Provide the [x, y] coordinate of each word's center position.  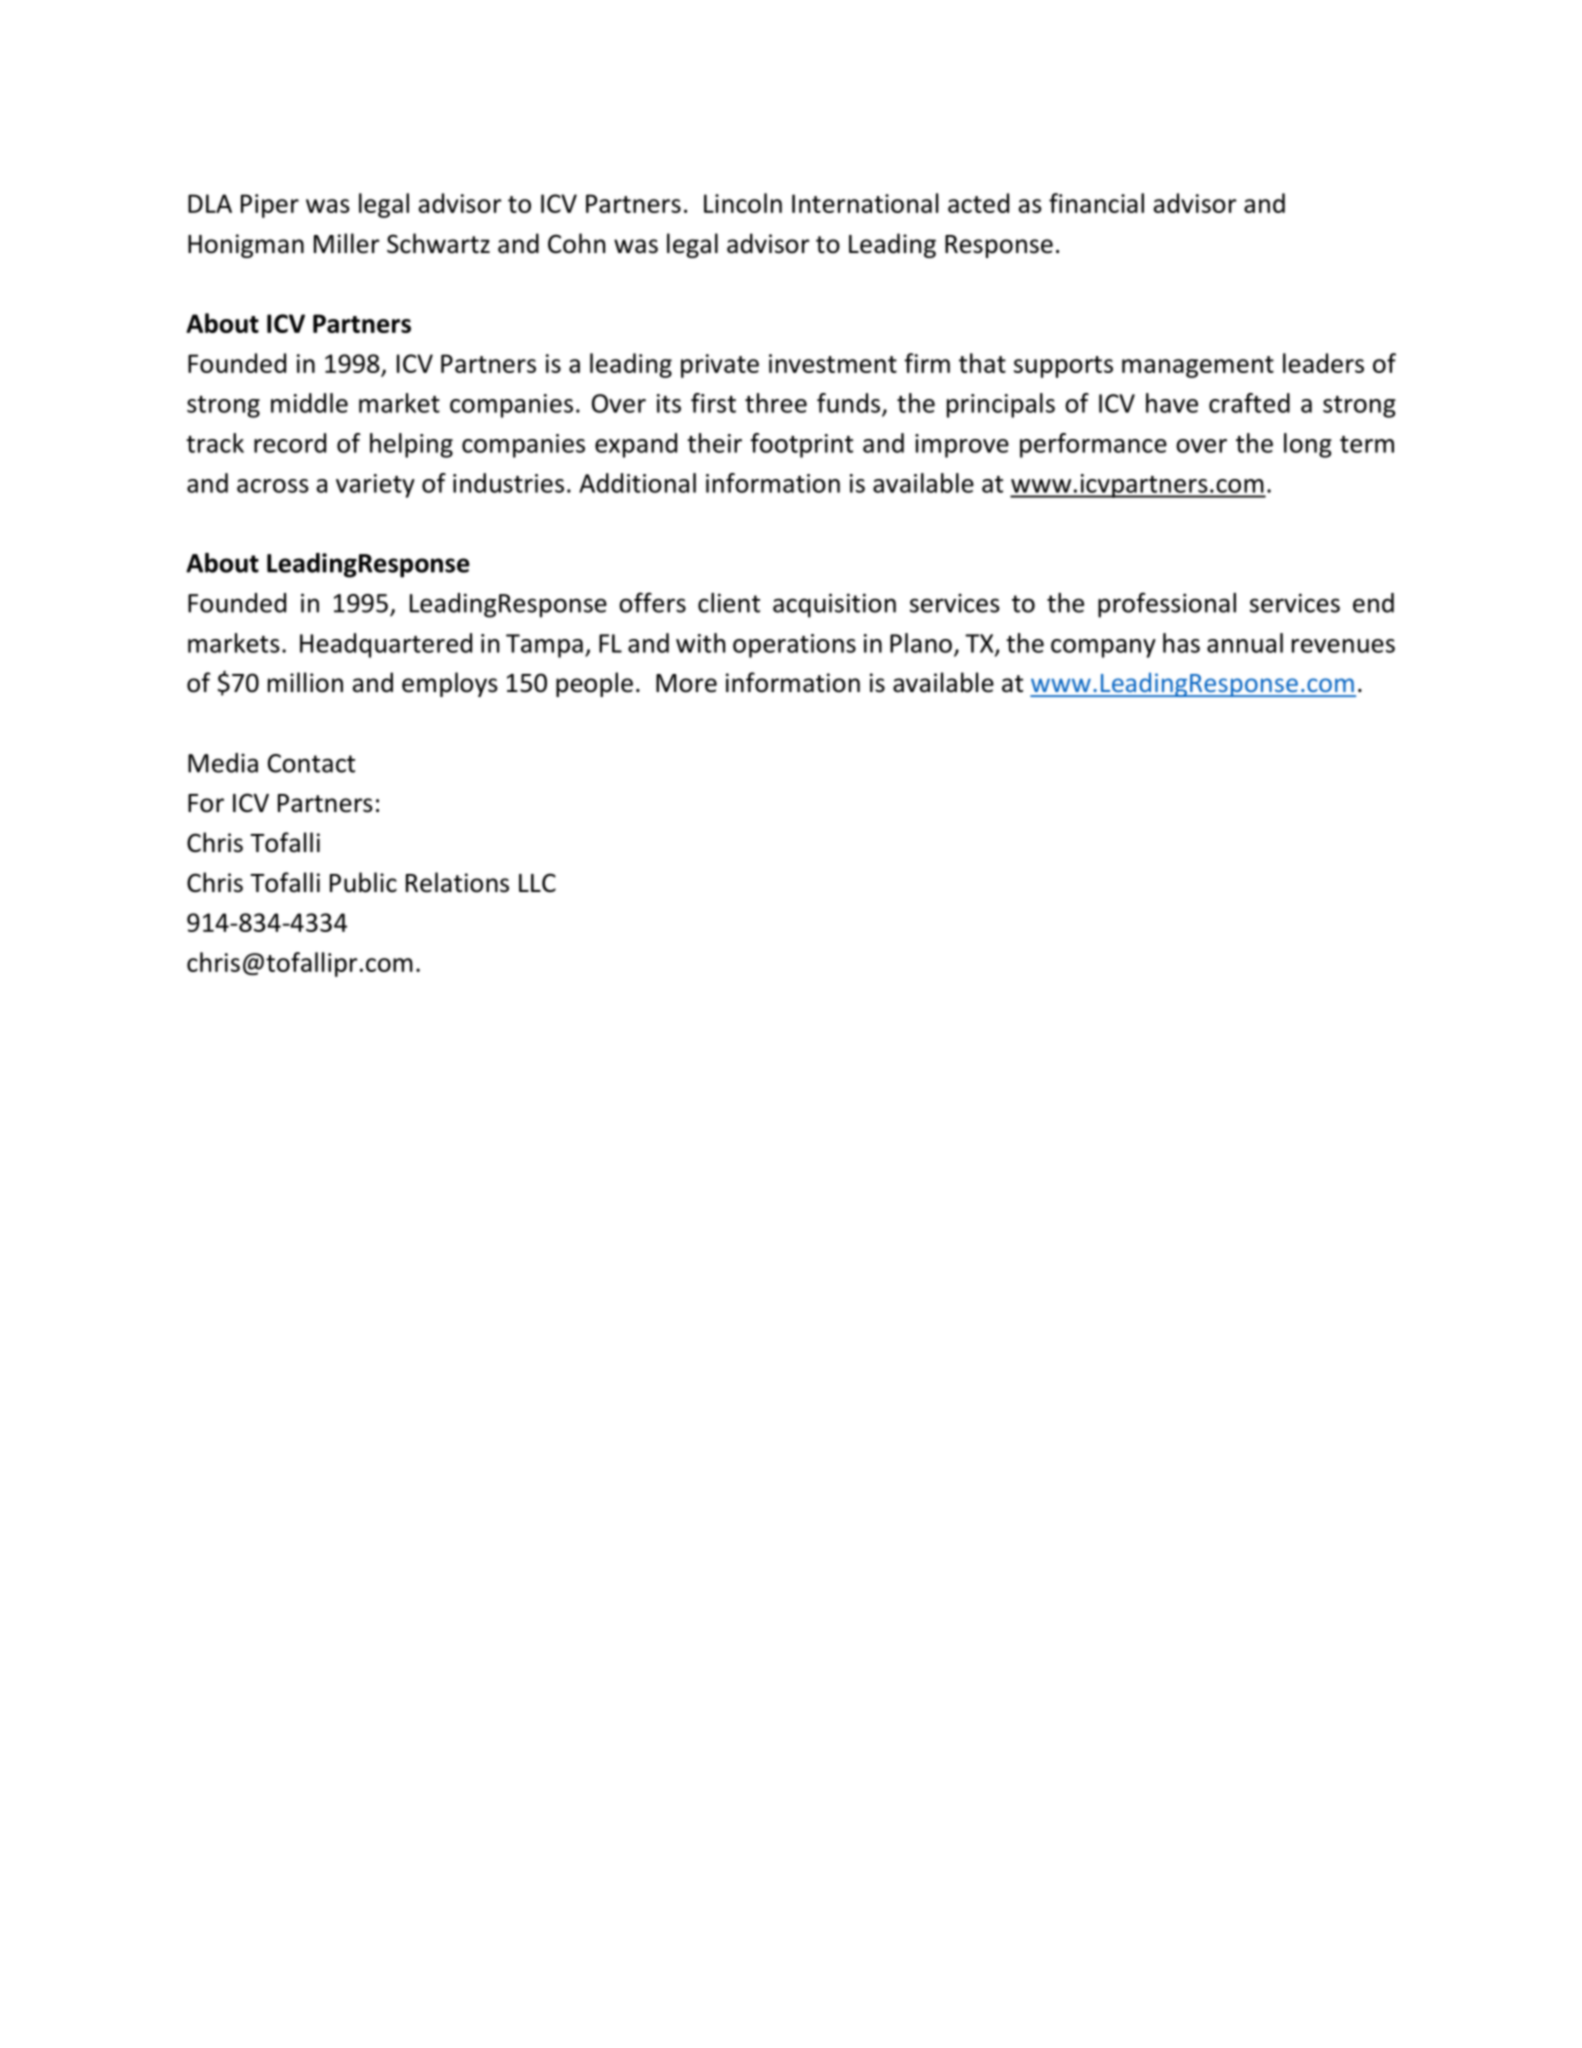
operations [794, 646]
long [1308, 445]
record [290, 443]
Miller [347, 243]
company [1103, 648]
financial [1096, 203]
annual [1245, 643]
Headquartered [386, 645]
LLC [537, 882]
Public [363, 882]
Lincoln [743, 203]
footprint [801, 445]
